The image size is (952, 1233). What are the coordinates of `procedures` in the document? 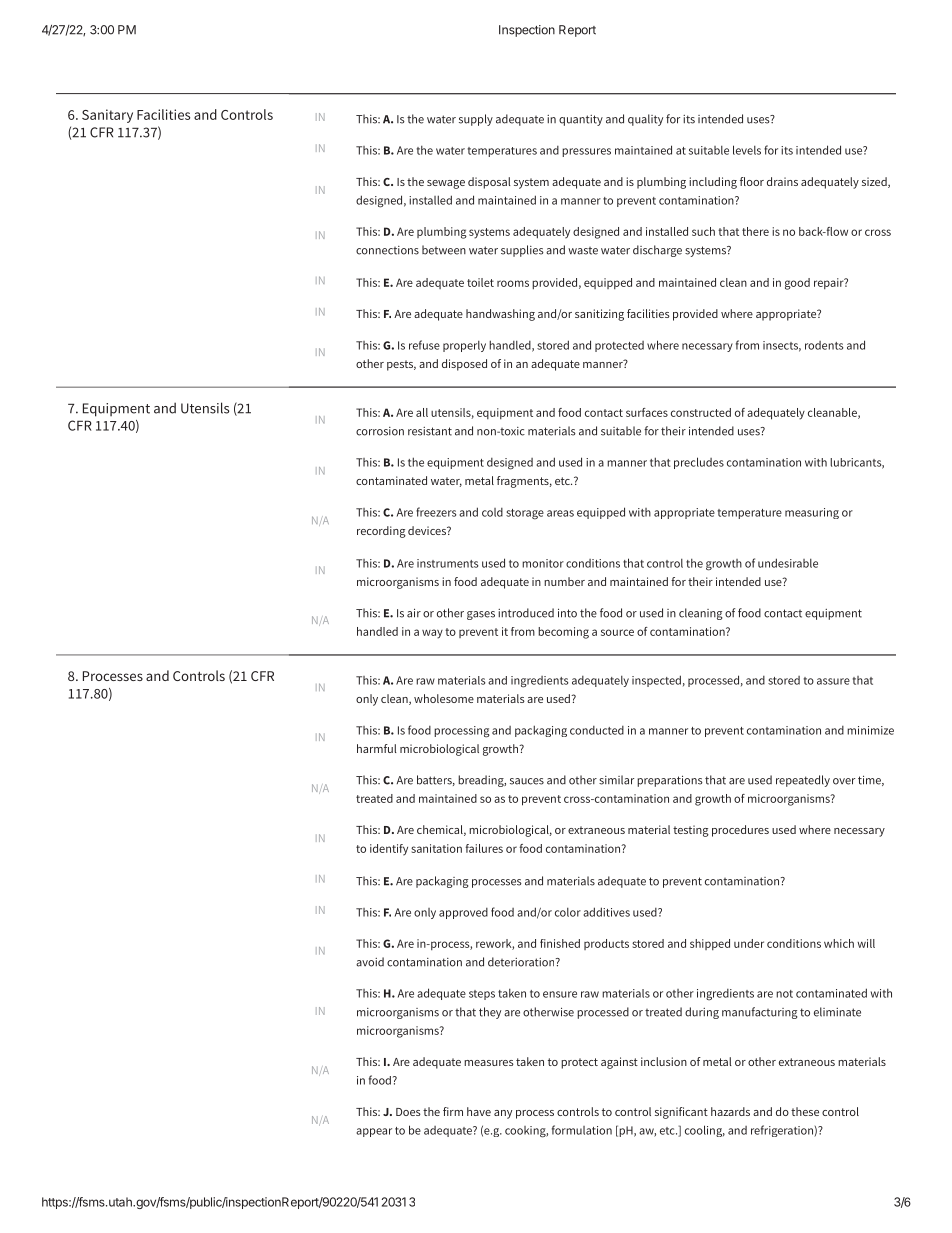 It's located at (740, 831).
